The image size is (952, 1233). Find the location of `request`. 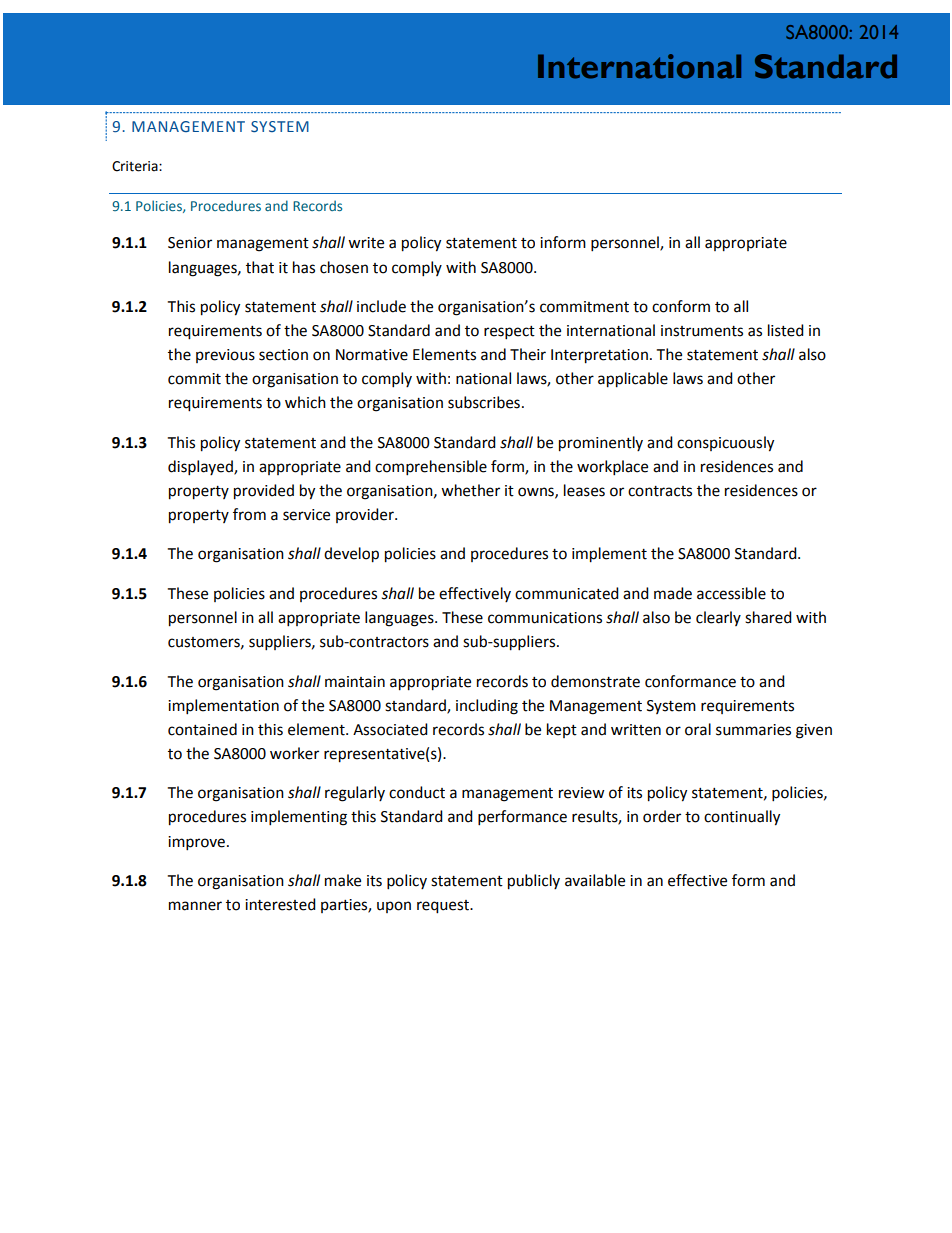

request is located at coordinates (444, 907).
